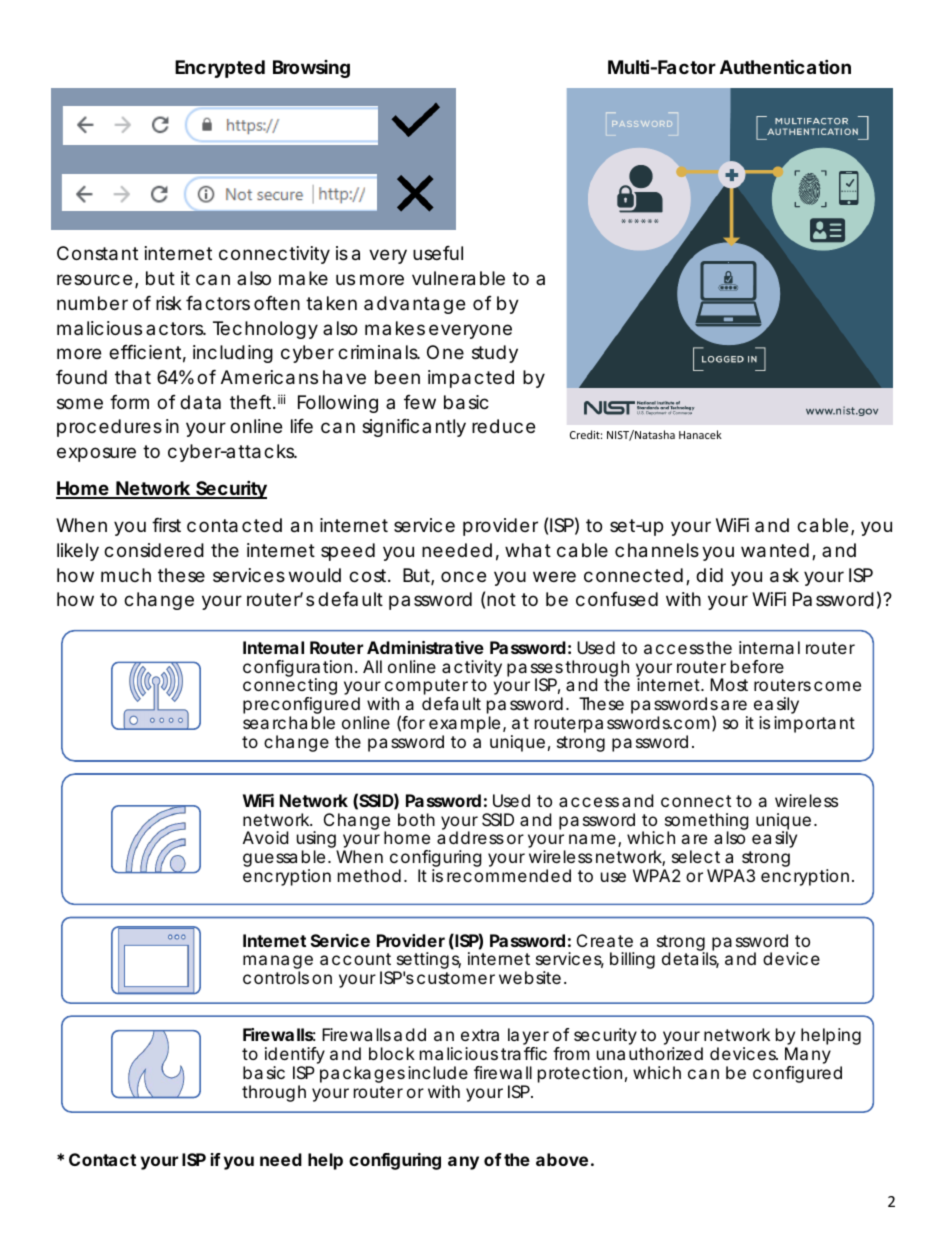 This page has height=1233, width=952. Describe the element at coordinates (220, 69) in the page. I see `Encrypted` at that location.
